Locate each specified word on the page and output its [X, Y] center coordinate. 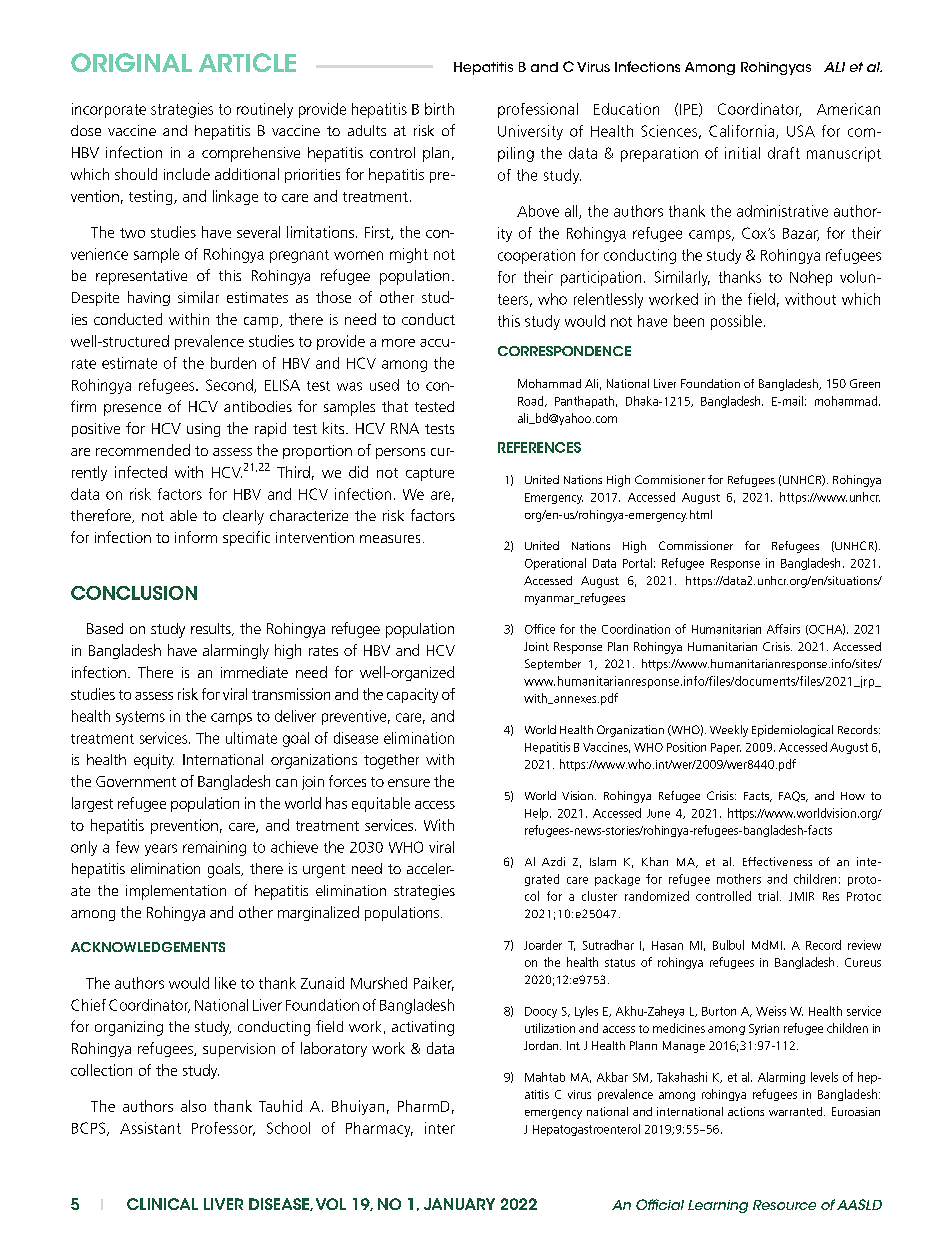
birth [439, 109]
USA [801, 131]
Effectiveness [777, 861]
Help [536, 814]
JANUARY [459, 1204]
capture [430, 474]
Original [131, 62]
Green [865, 383]
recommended [143, 450]
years [161, 850]
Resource [784, 1205]
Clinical [162, 1204]
